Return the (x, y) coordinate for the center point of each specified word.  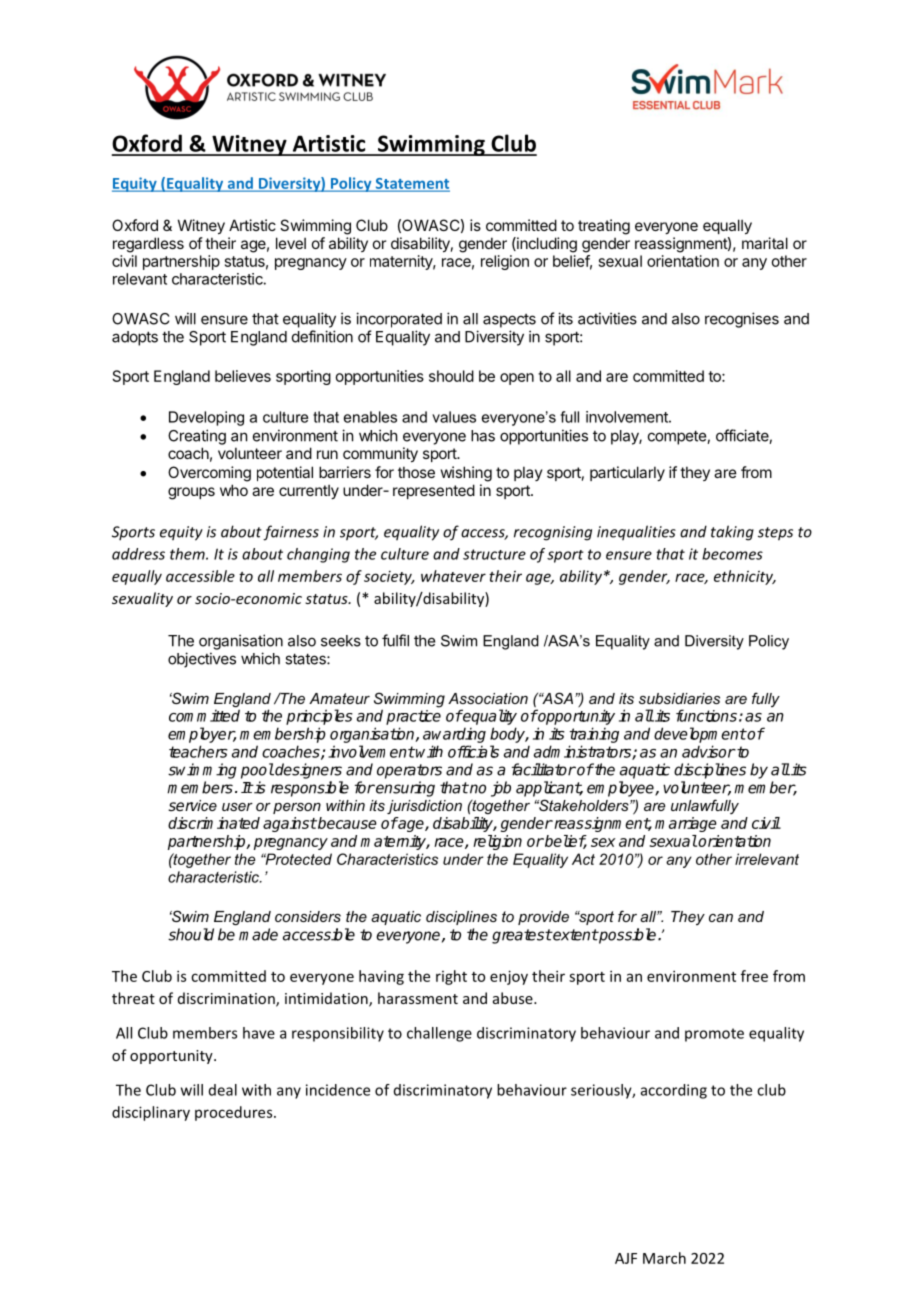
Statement (411, 184)
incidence (338, 1090)
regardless (148, 245)
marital (765, 243)
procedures (235, 1113)
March (664, 1258)
